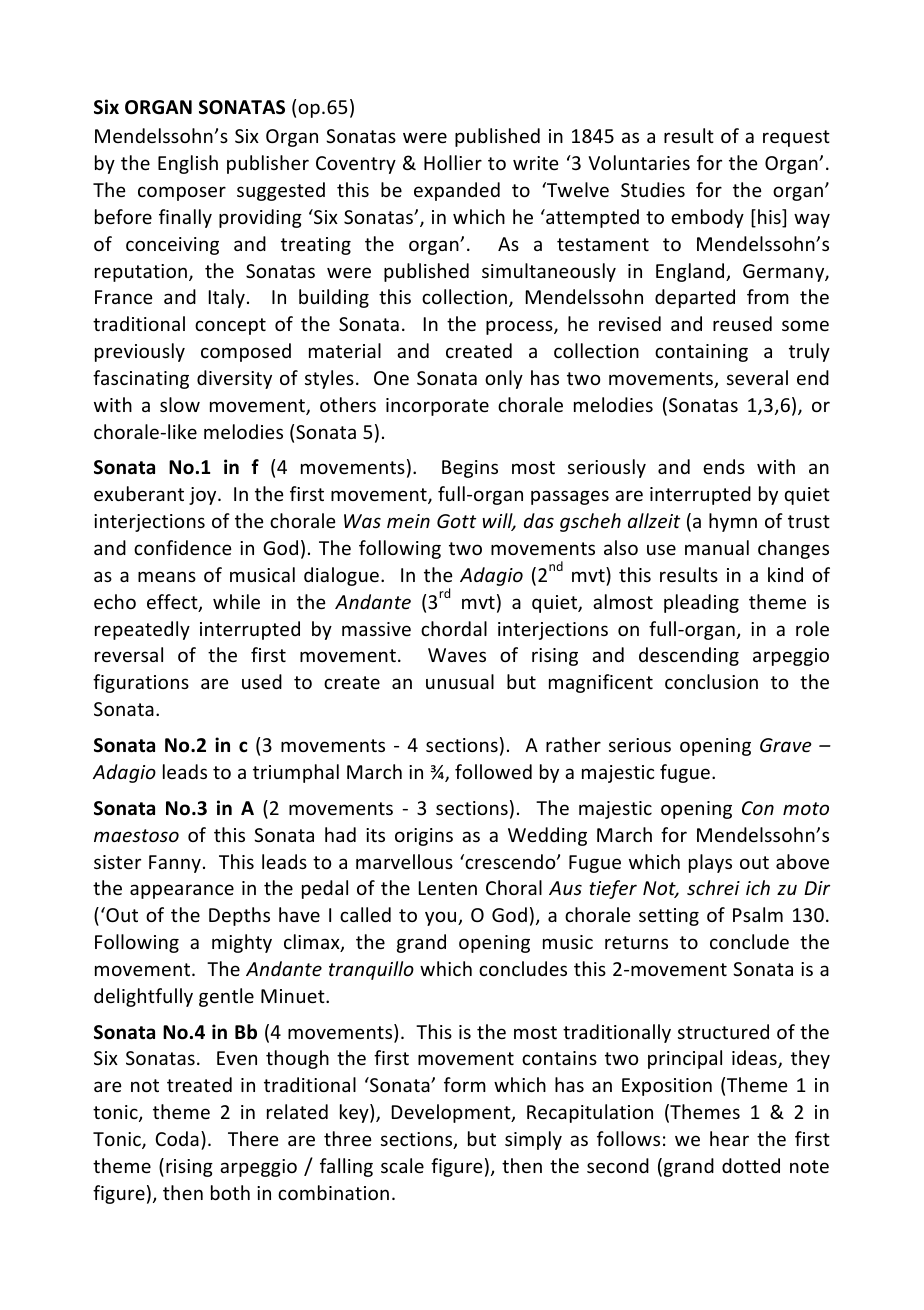 This document has height=1310, width=924. I want to click on effect, so click(173, 603).
